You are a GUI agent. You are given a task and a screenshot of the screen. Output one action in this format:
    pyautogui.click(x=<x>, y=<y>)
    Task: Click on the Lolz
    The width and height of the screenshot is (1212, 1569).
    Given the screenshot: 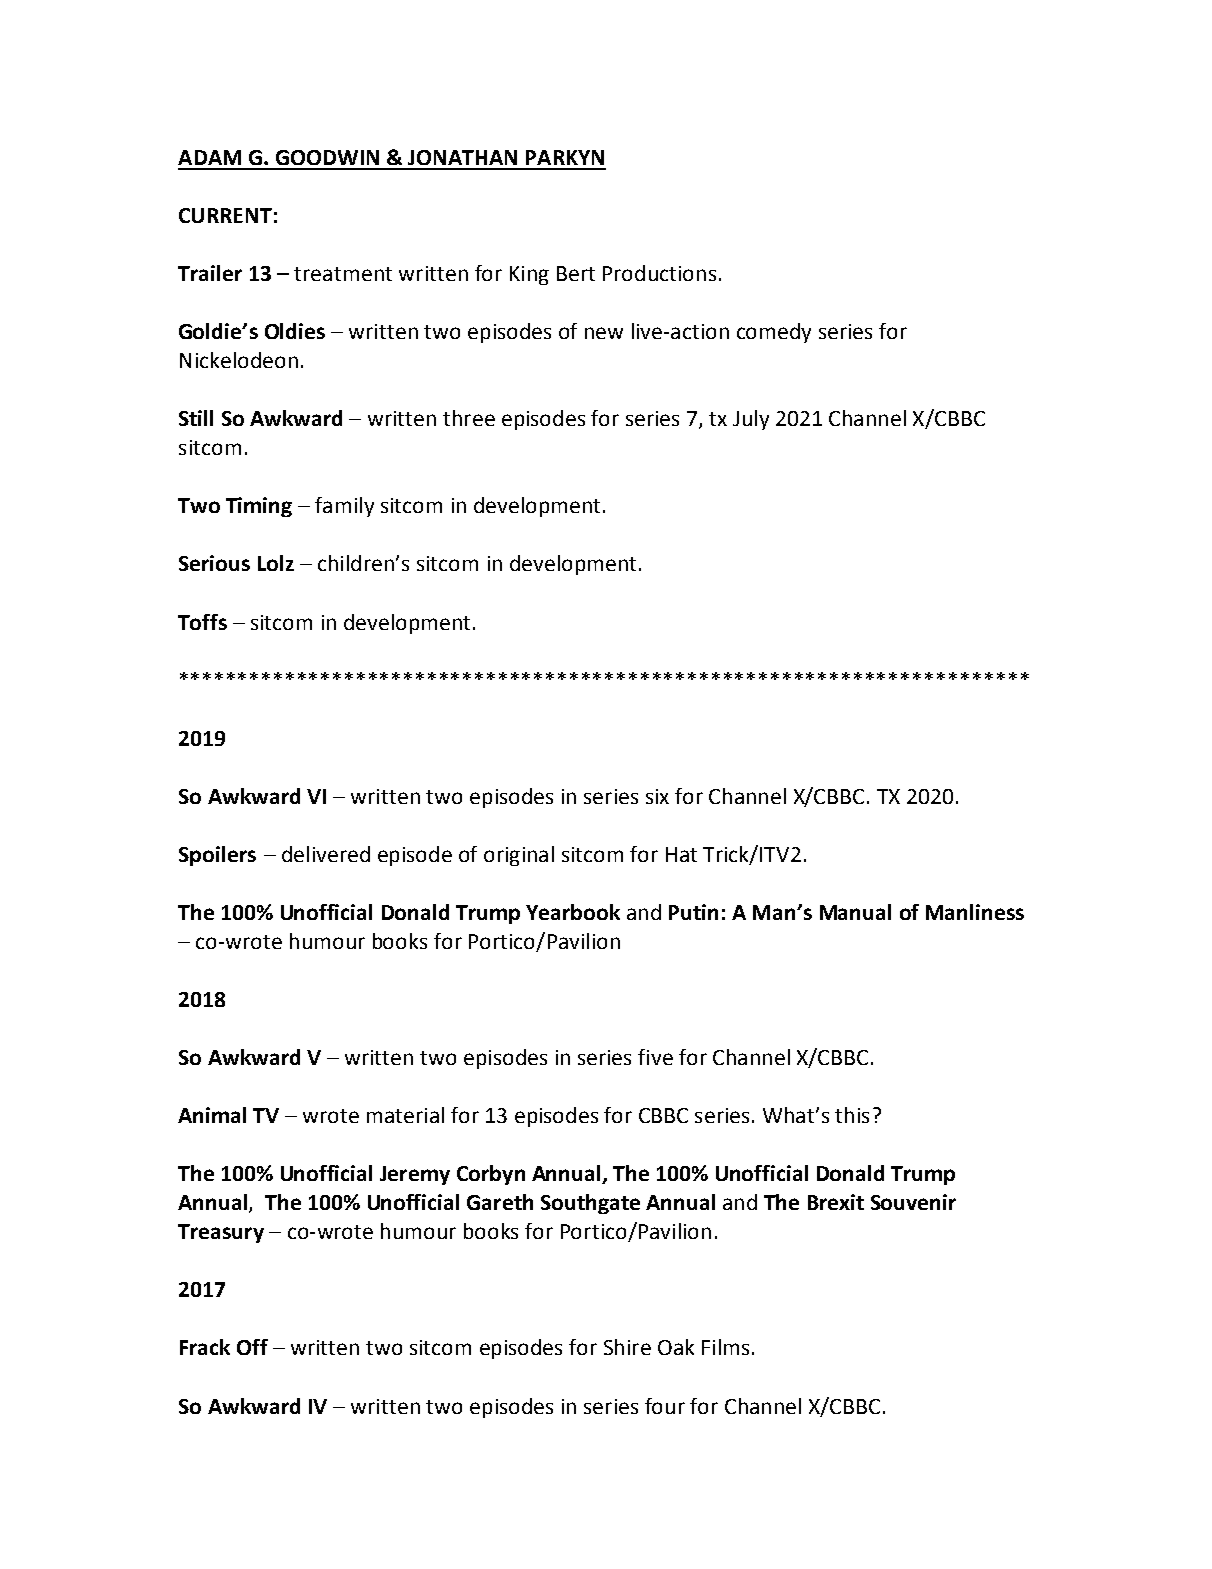 What is the action you would take?
    pyautogui.click(x=276, y=563)
